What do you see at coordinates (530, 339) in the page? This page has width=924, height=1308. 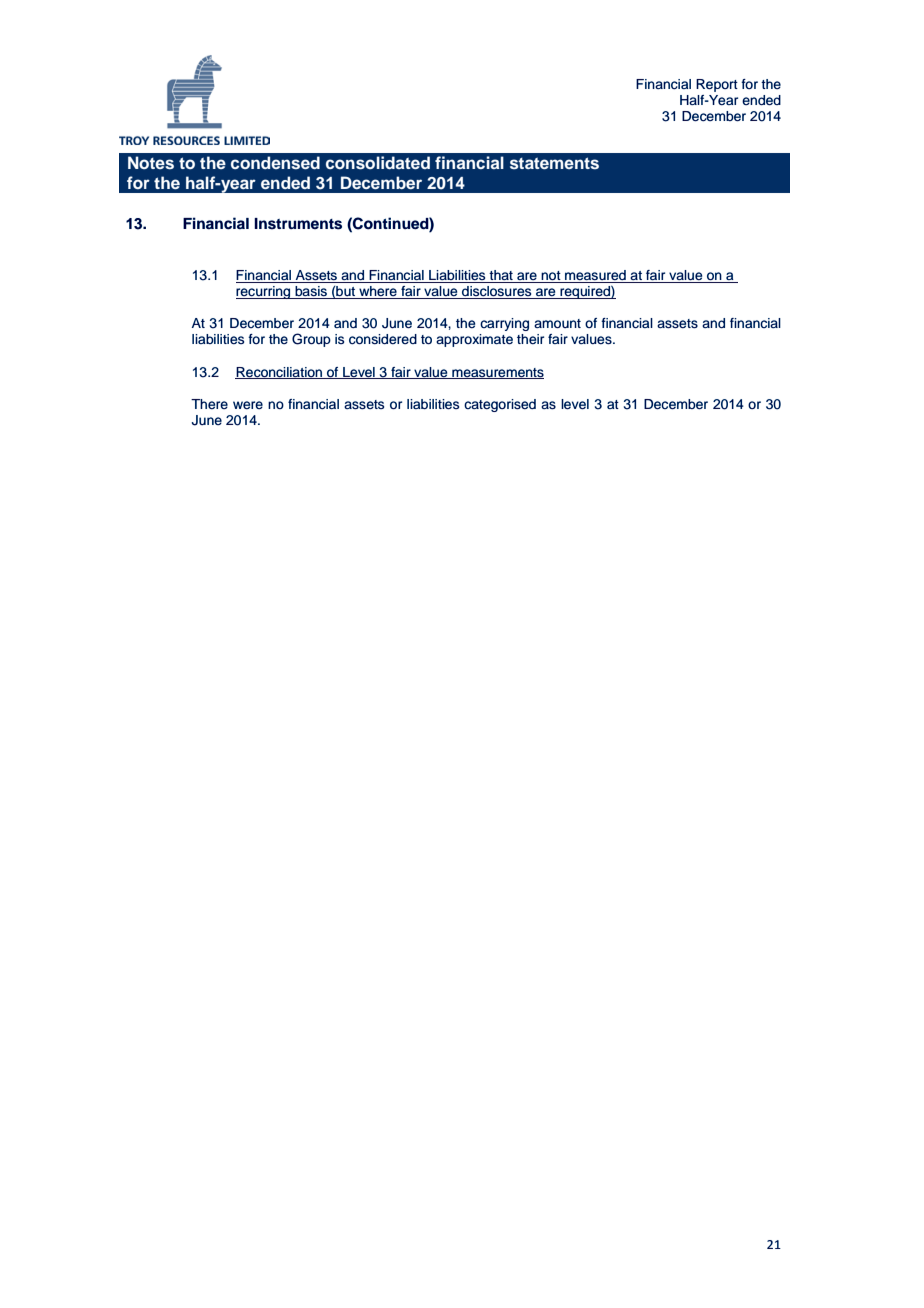 I see `their` at bounding box center [530, 339].
